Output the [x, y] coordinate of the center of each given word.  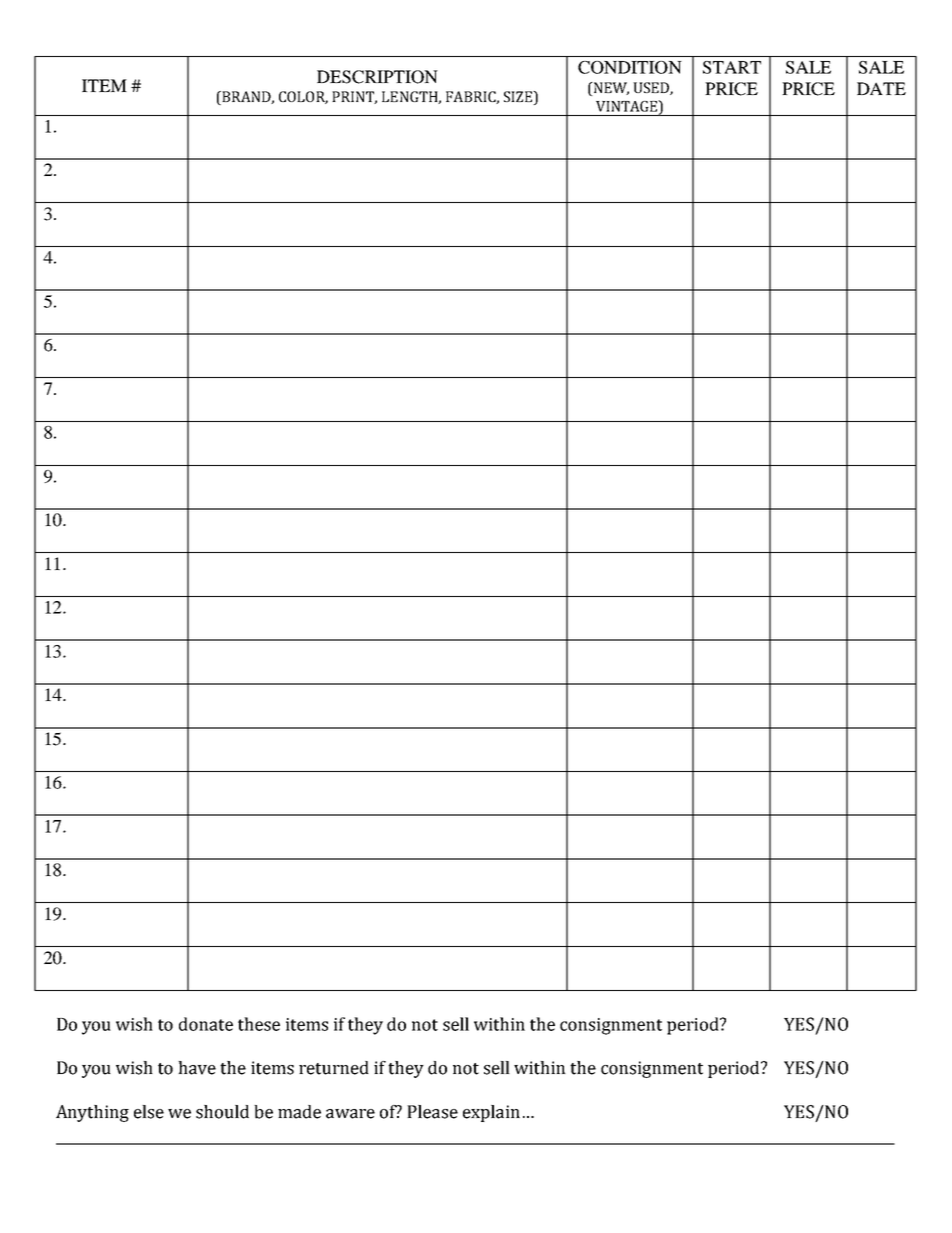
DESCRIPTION [377, 77]
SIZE [519, 98]
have [197, 1068]
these [259, 1024]
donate [206, 1024]
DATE [881, 88]
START [732, 67]
